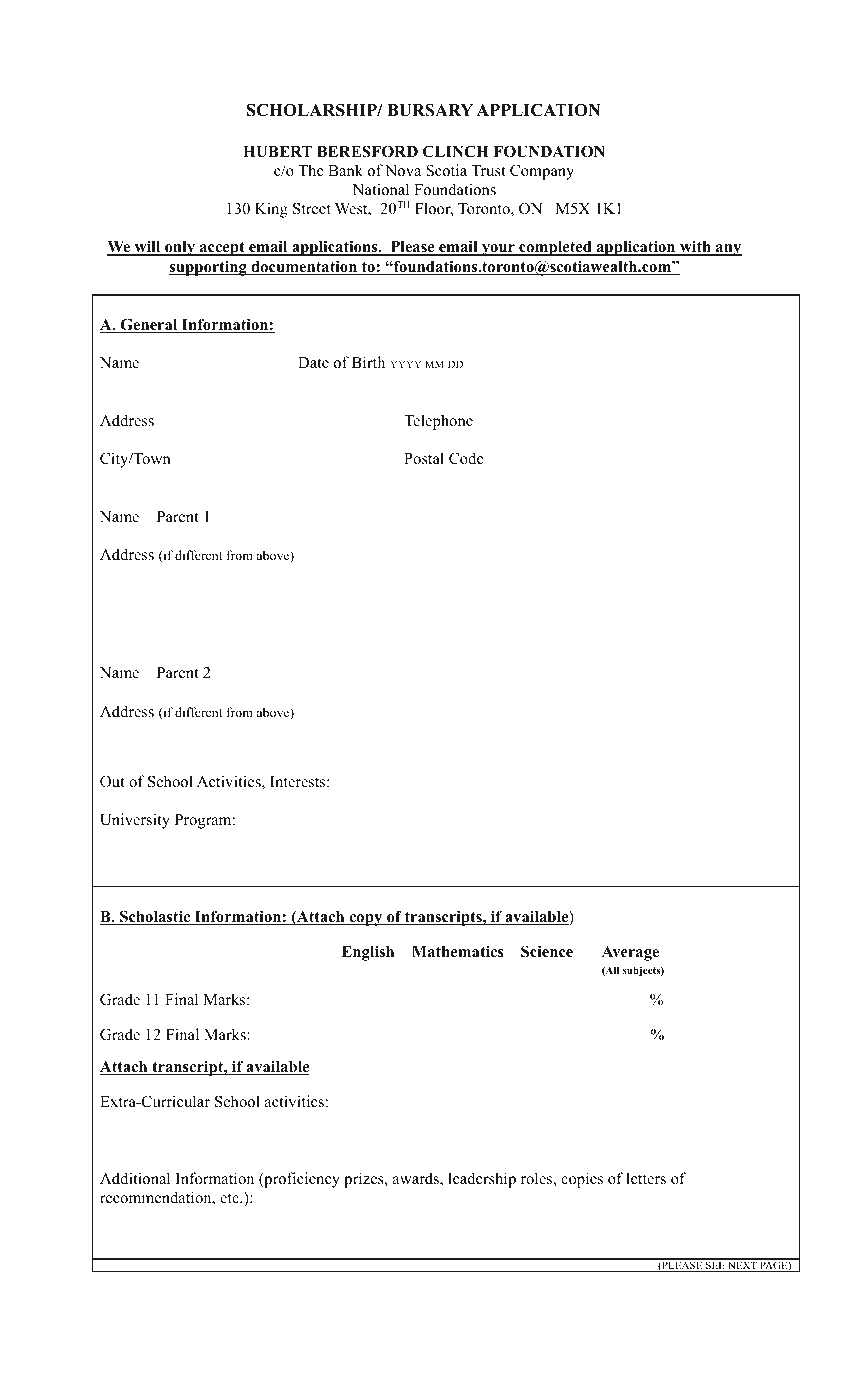 The image size is (849, 1400). I want to click on Out, so click(112, 781).
